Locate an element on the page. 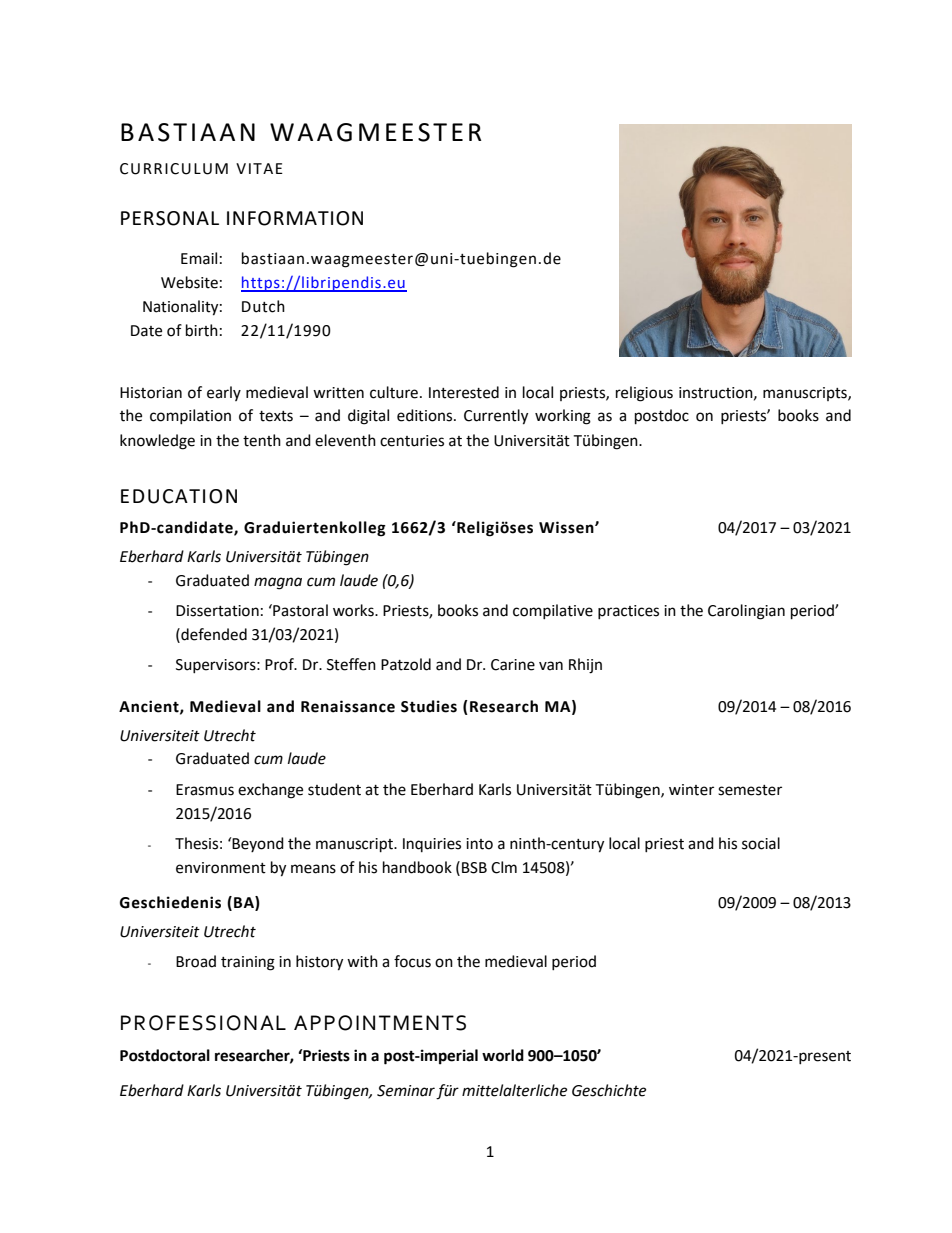 Image resolution: width=952 pixels, height=1233 pixels. training is located at coordinates (248, 963).
